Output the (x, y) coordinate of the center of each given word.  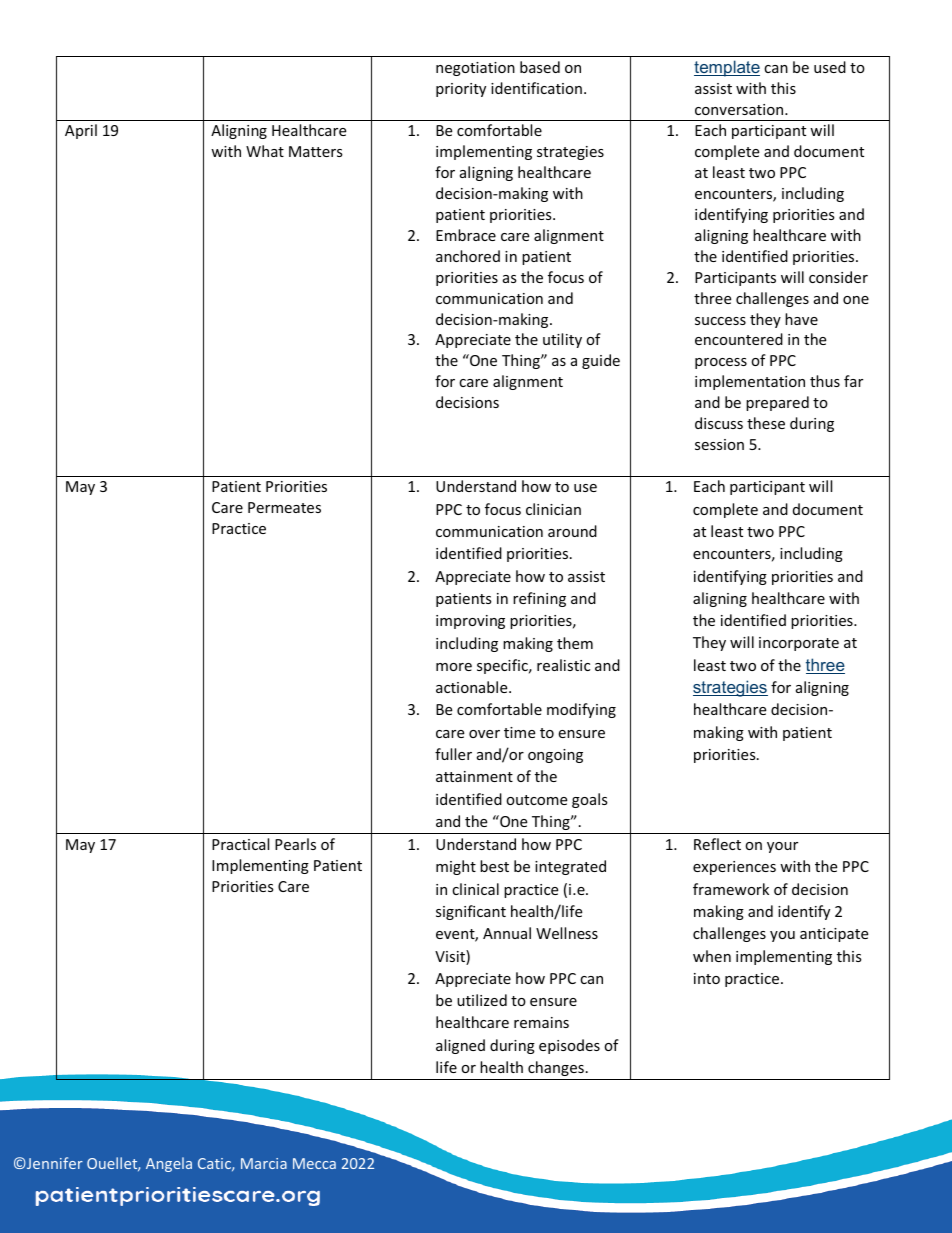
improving (470, 622)
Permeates (284, 507)
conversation (740, 109)
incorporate (799, 644)
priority (461, 90)
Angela (169, 1164)
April (81, 131)
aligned (460, 1046)
